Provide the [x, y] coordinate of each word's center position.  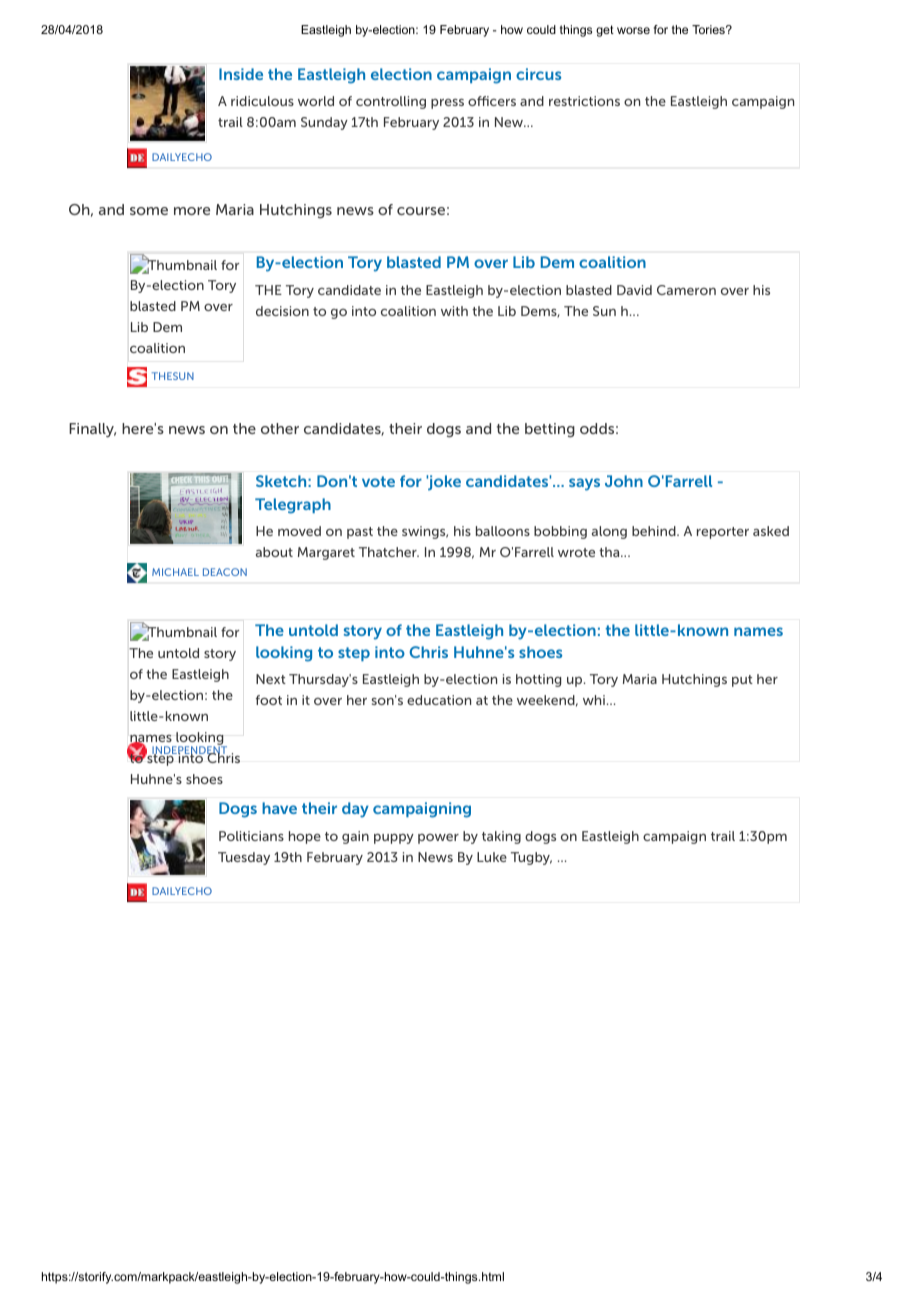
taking [501, 837]
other [280, 428]
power [438, 839]
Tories [709, 29]
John [624, 481]
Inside [241, 74]
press [447, 104]
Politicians [251, 836]
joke [443, 483]
